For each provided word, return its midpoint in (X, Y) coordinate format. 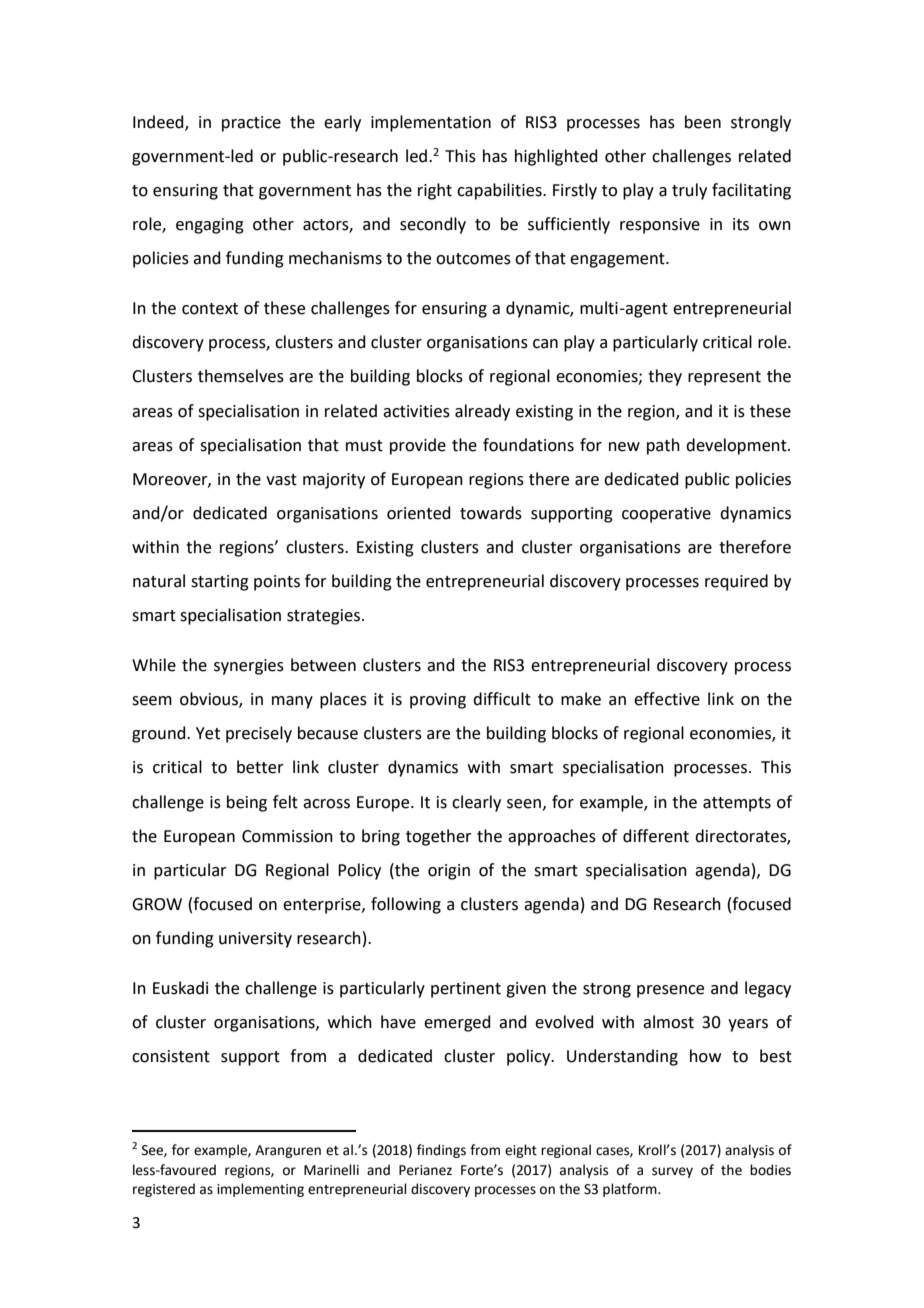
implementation (431, 123)
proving (438, 701)
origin (449, 872)
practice (251, 124)
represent (724, 378)
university (255, 940)
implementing (260, 1190)
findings (441, 1151)
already (482, 412)
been (703, 122)
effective (667, 699)
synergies (249, 667)
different (656, 836)
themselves (241, 376)
